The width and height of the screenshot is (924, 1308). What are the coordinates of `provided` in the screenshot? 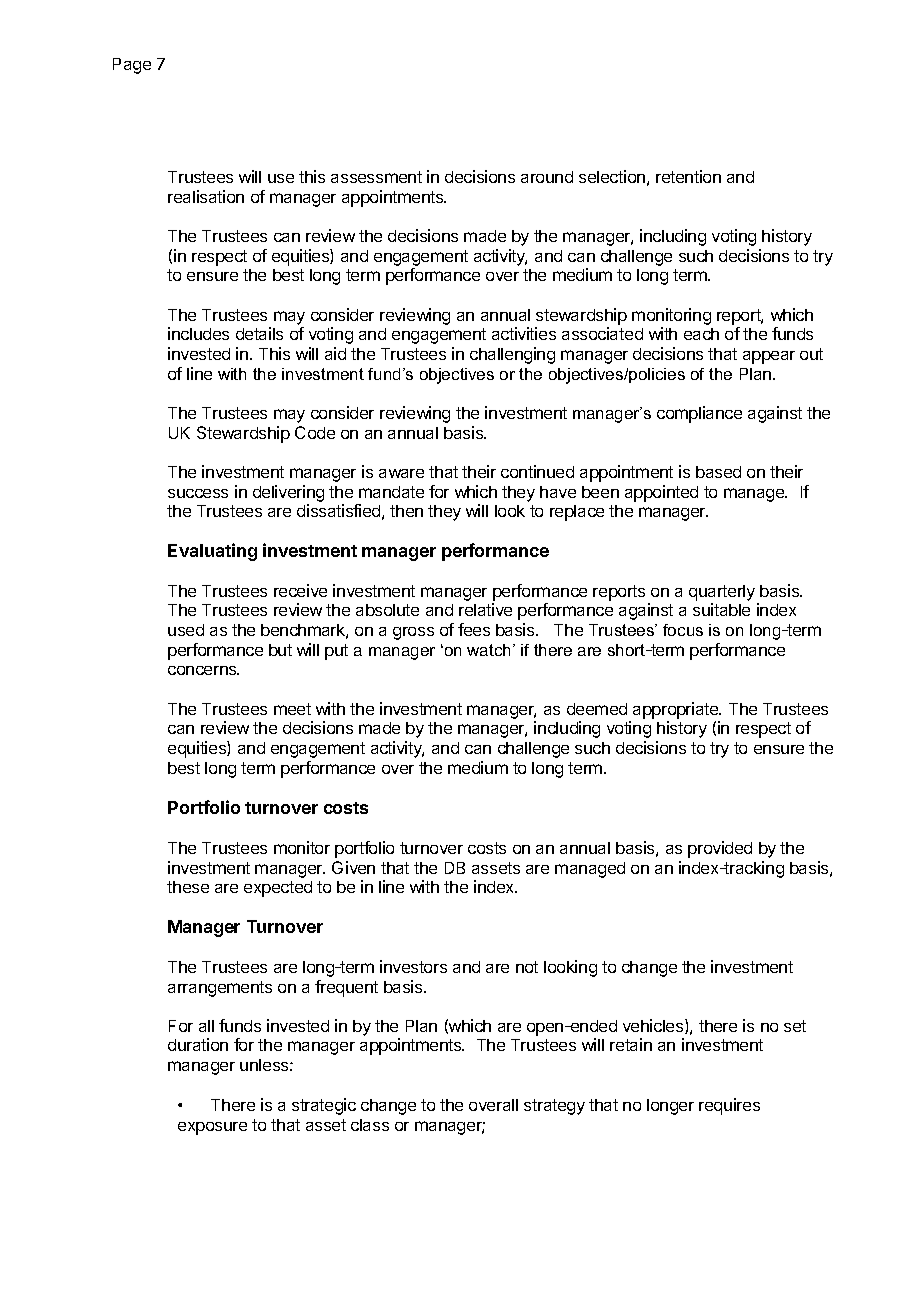 It's located at (720, 849).
